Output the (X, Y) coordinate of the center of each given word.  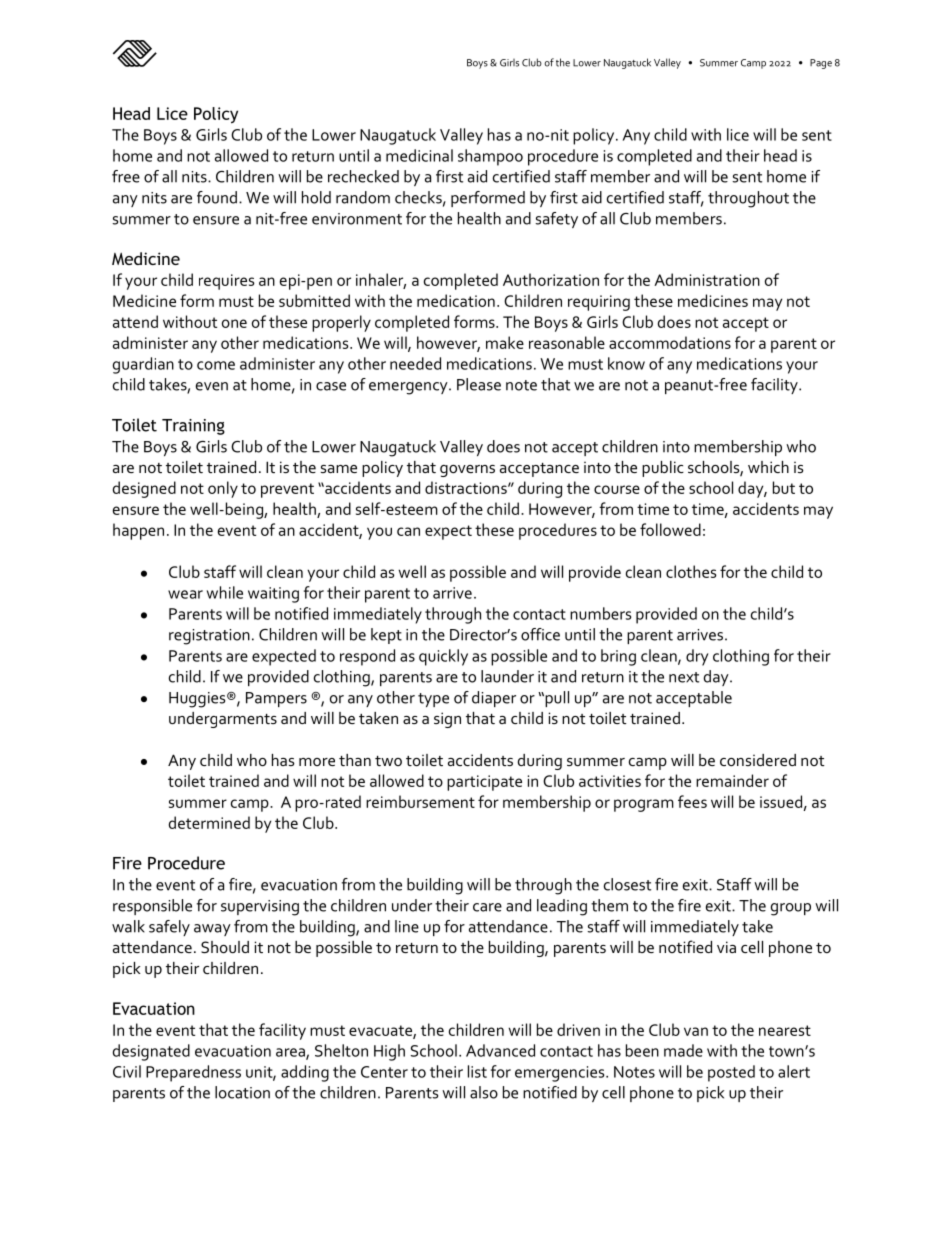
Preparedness (193, 1073)
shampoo (490, 157)
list (477, 1071)
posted (731, 1073)
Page (821, 64)
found (217, 197)
